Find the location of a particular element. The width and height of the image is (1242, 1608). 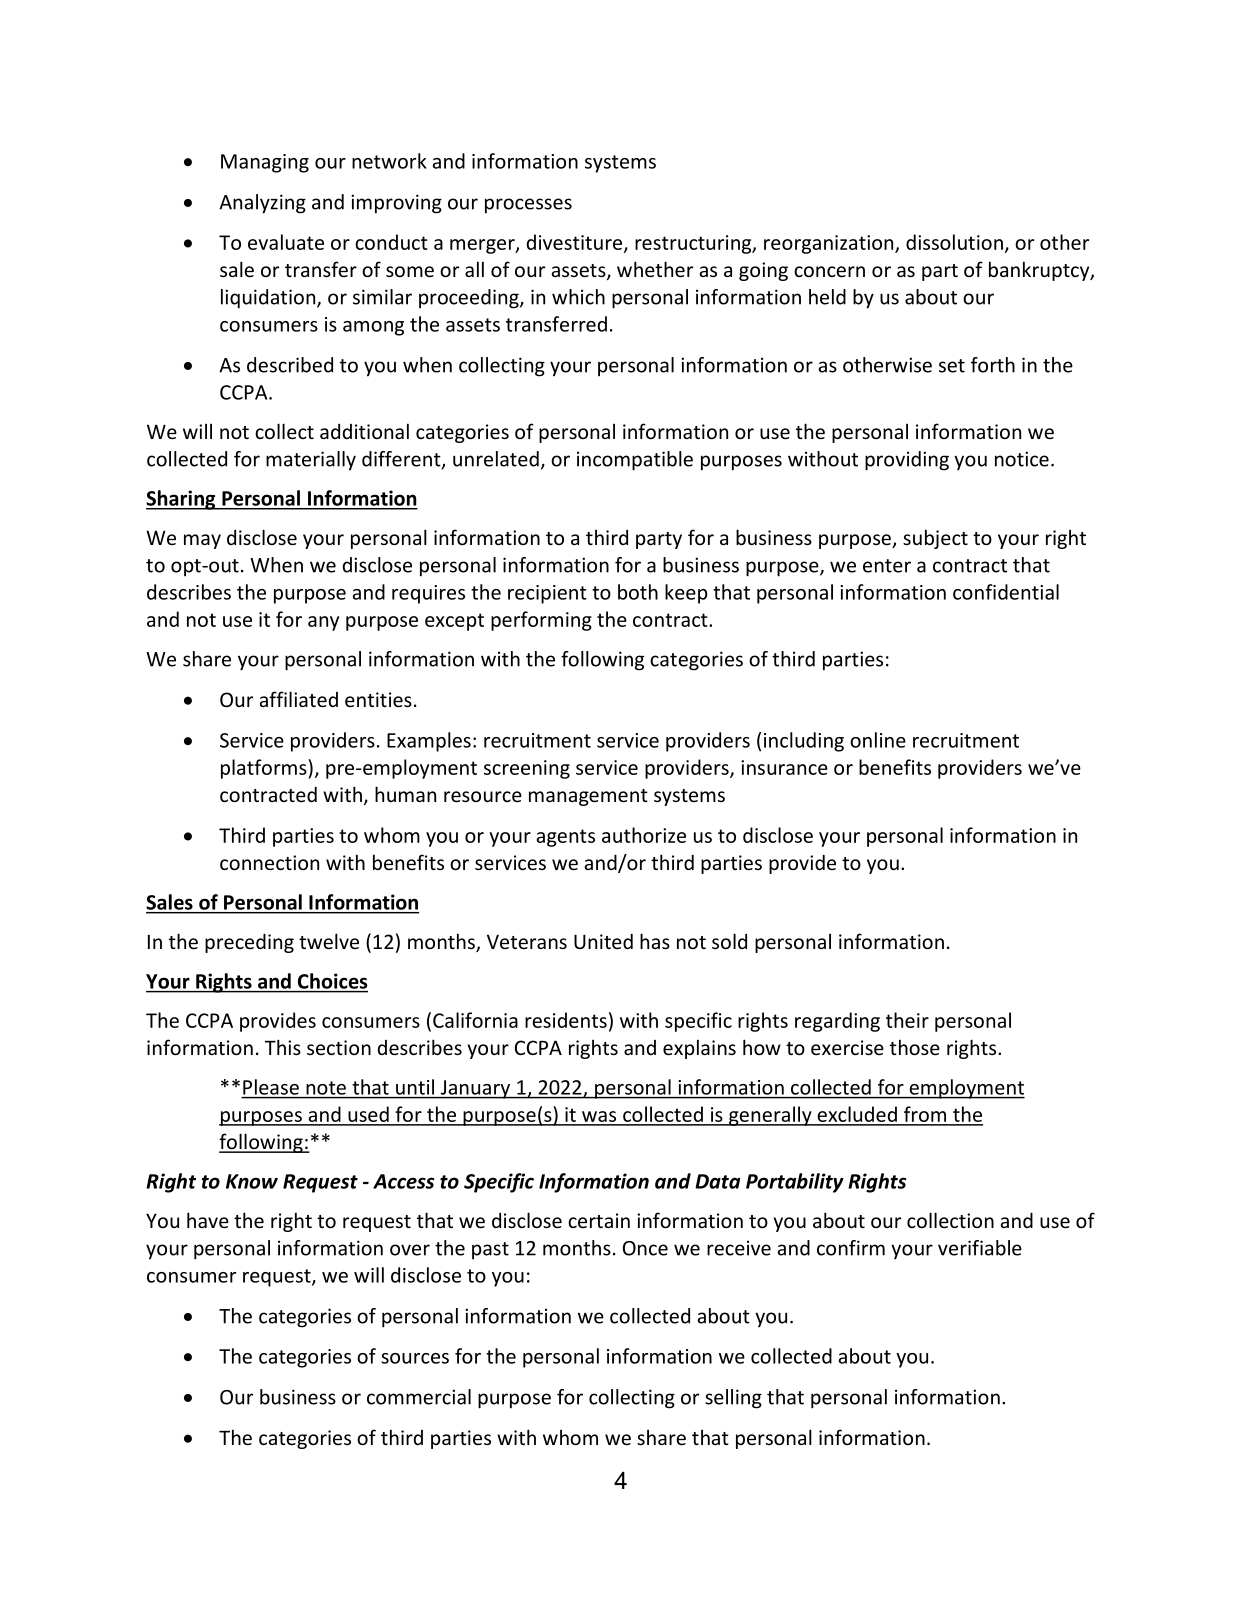

management is located at coordinates (588, 797).
